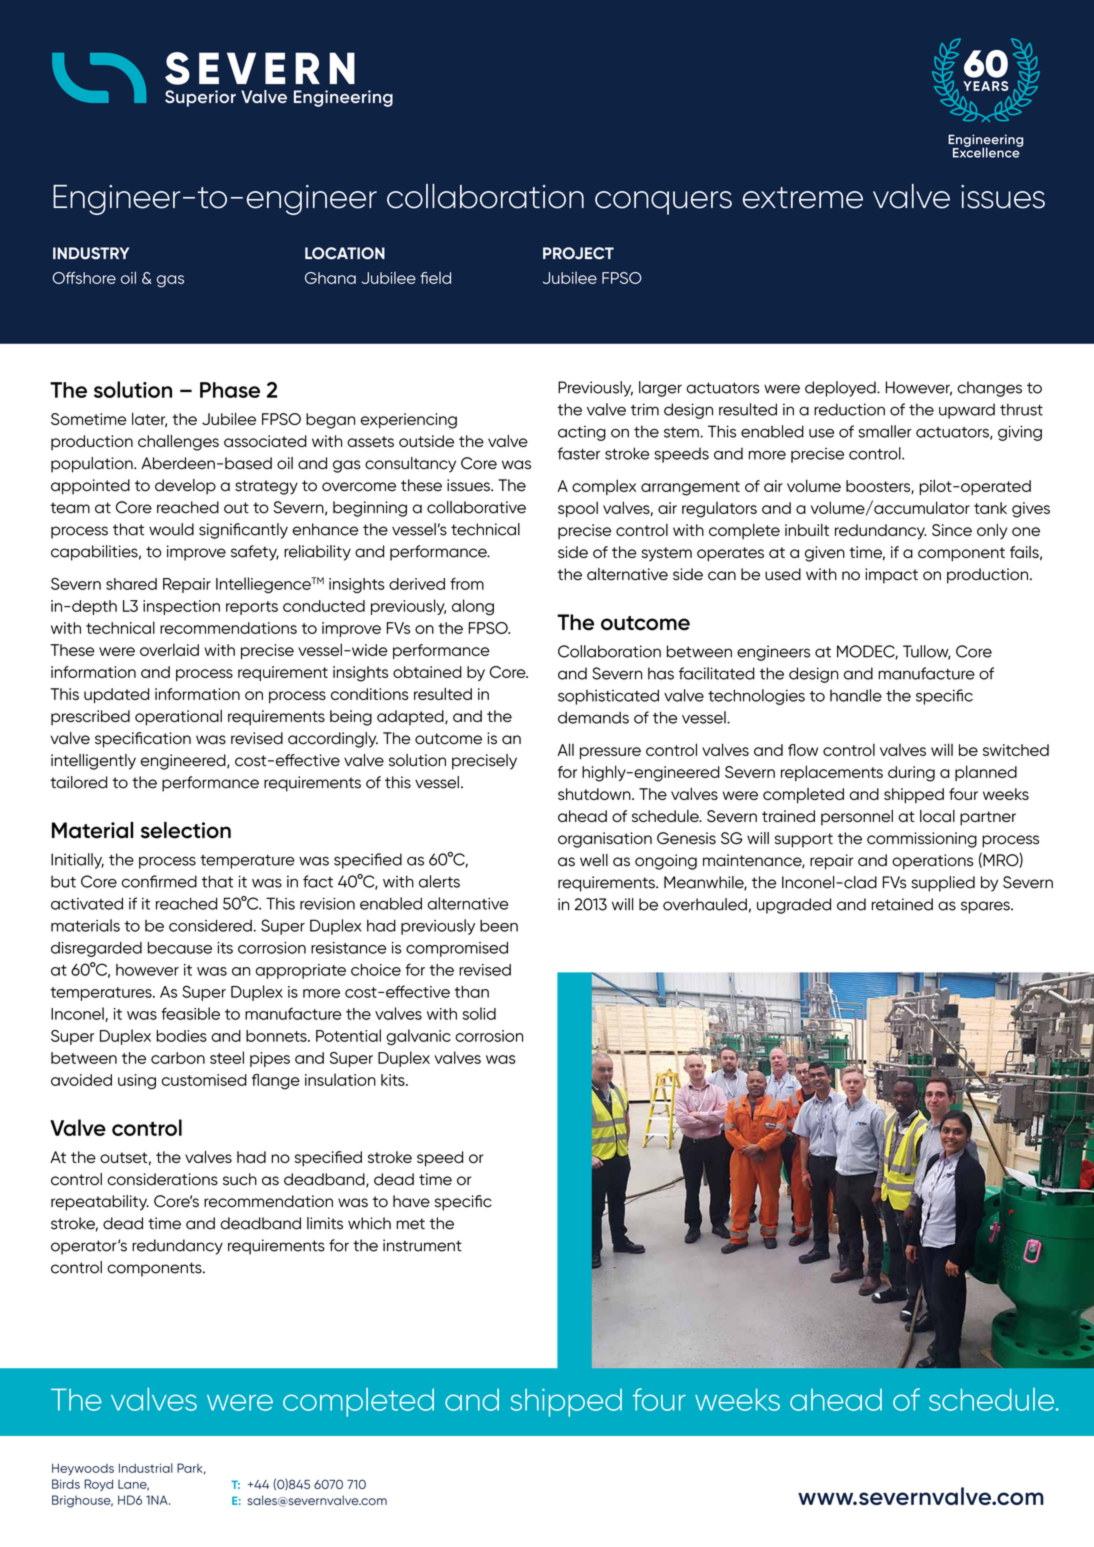  What do you see at coordinates (479, 1013) in the screenshot?
I see `solid` at bounding box center [479, 1013].
